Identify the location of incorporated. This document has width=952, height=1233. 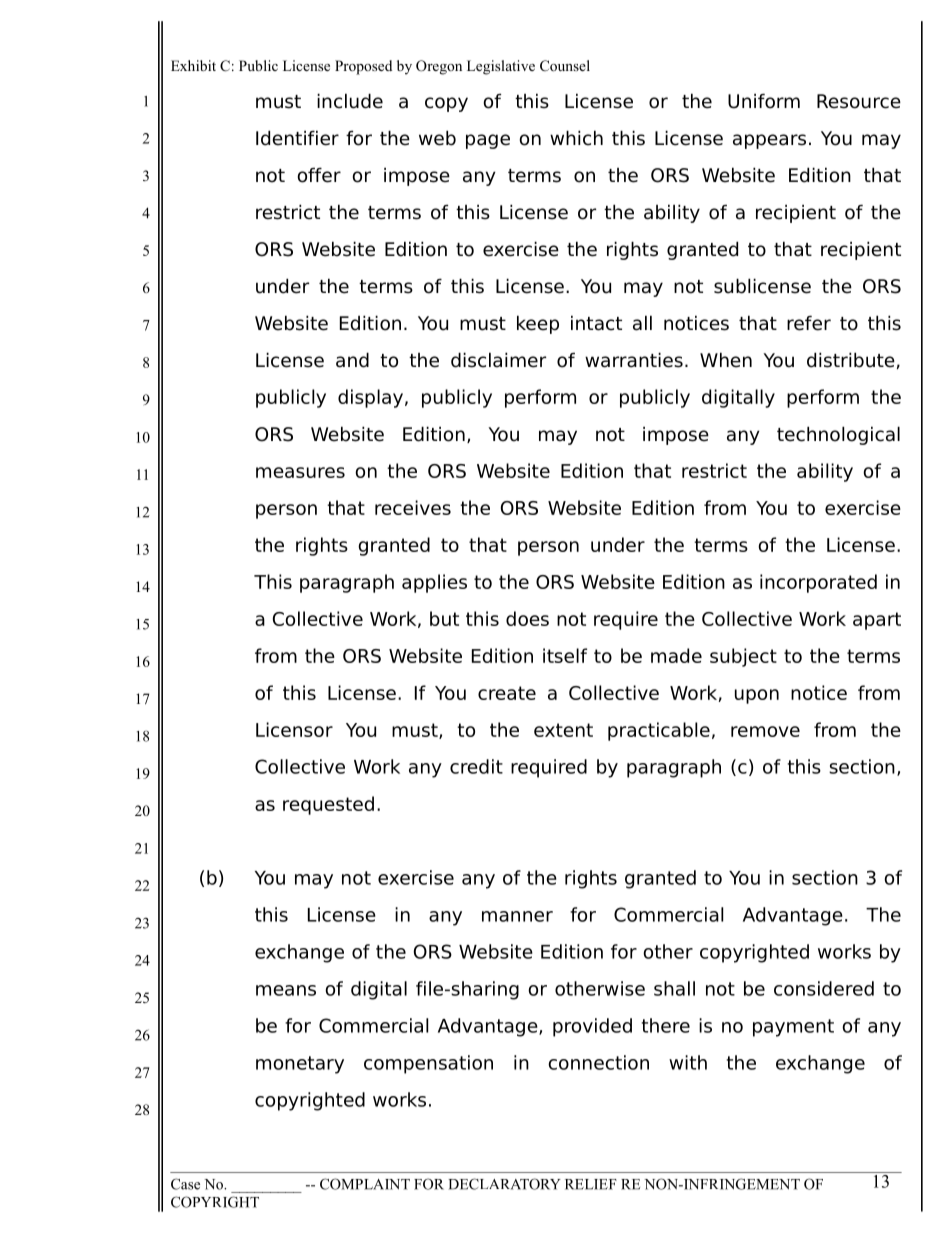
(818, 583).
